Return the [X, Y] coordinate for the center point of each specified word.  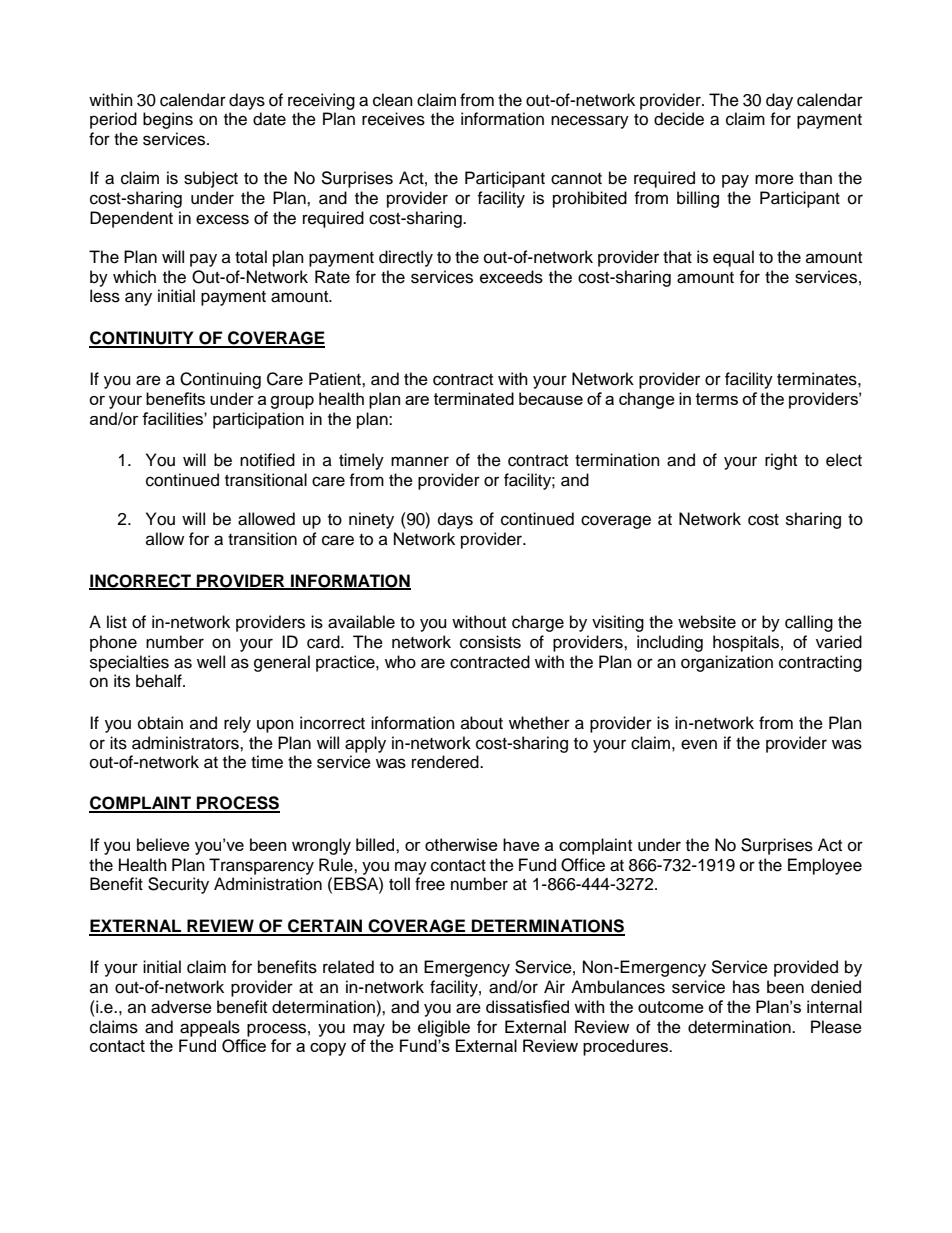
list [117, 622]
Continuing [220, 380]
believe [163, 844]
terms [717, 399]
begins [168, 120]
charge [538, 623]
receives [393, 119]
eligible [444, 1028]
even [699, 744]
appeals [210, 1028]
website [707, 622]
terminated [474, 398]
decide [679, 119]
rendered [446, 762]
